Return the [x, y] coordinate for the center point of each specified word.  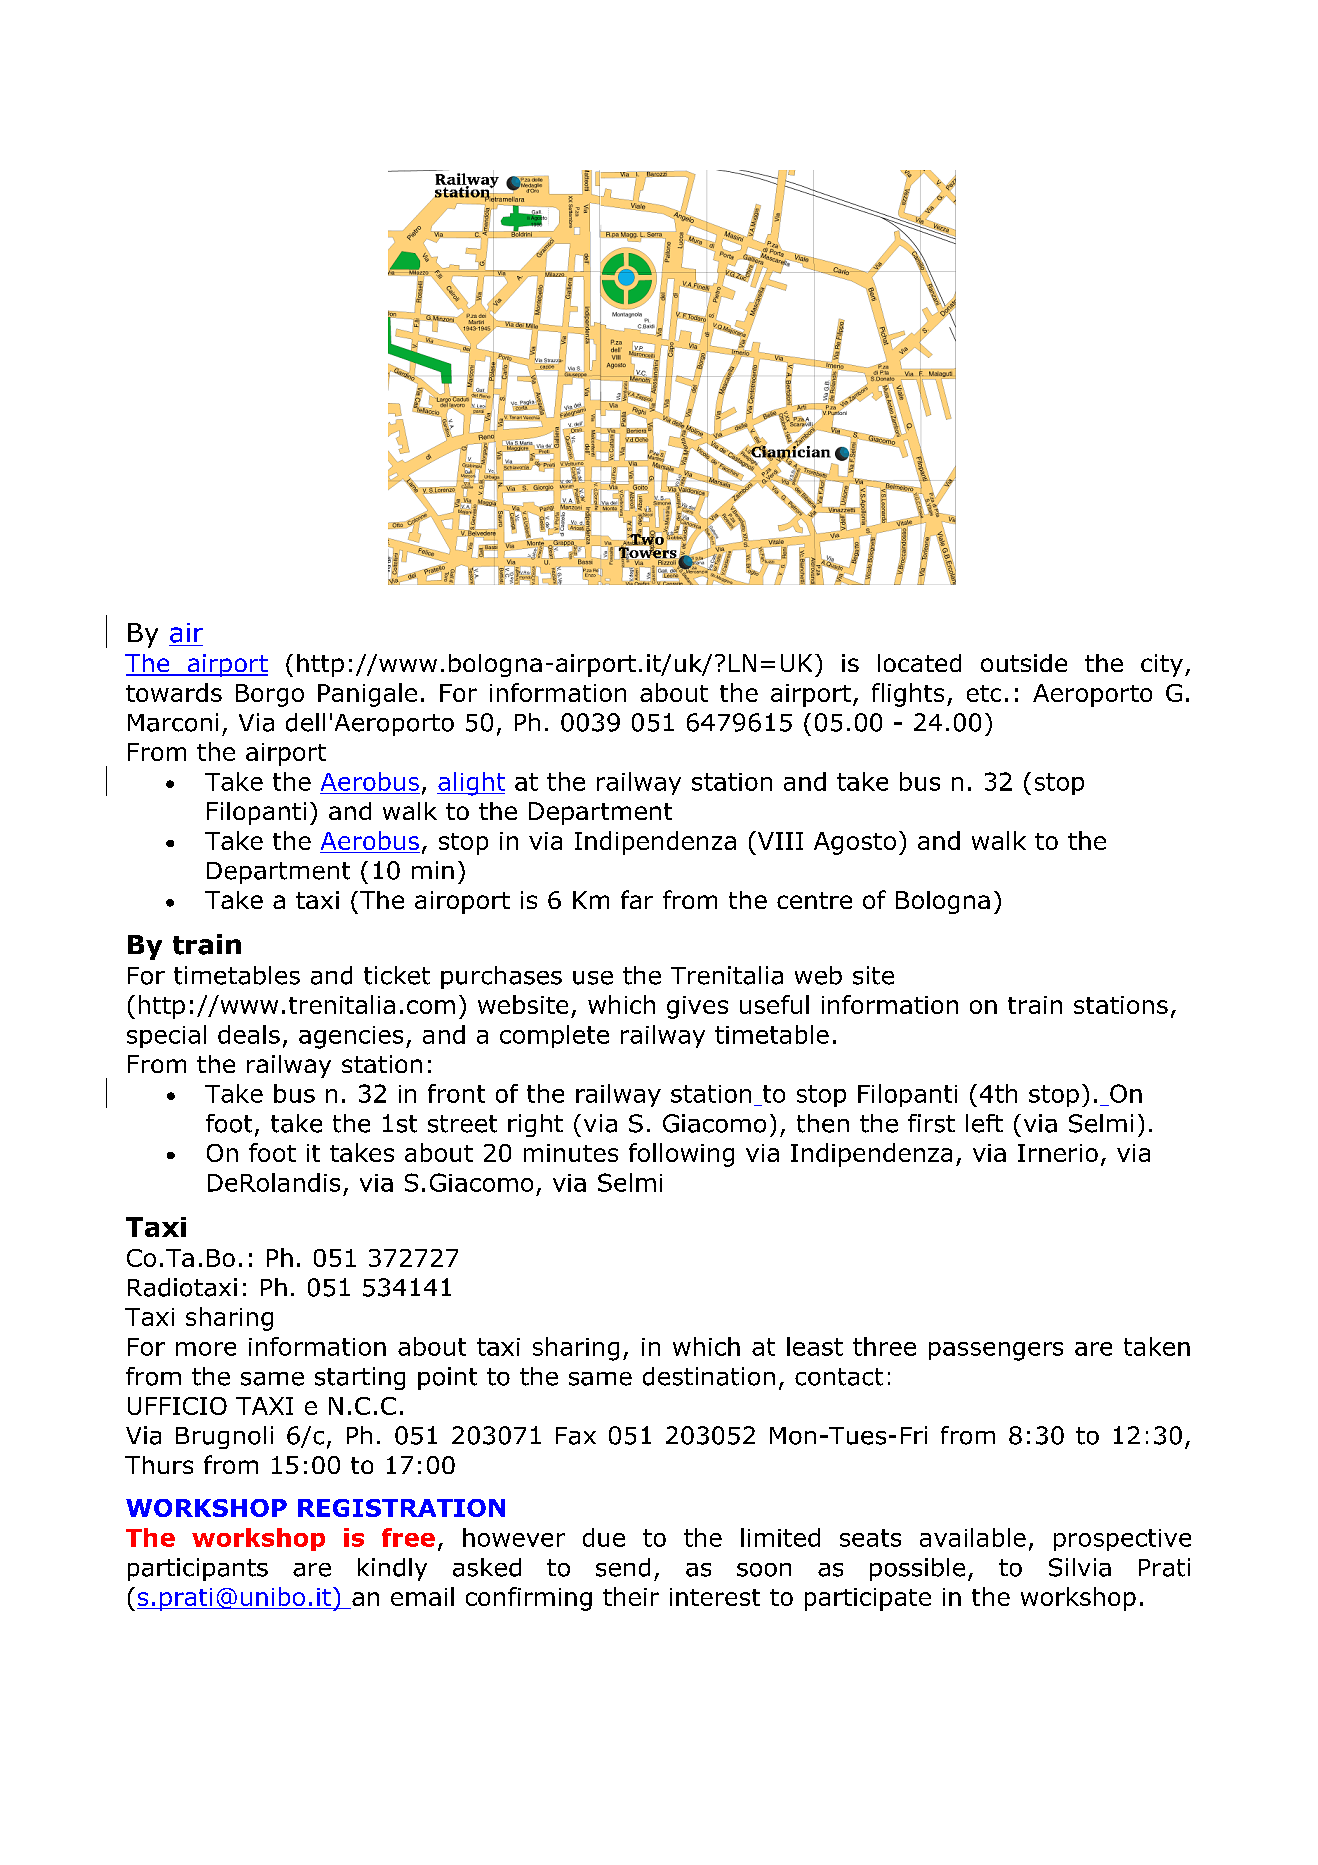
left [984, 1123]
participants [198, 1569]
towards [174, 692]
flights [908, 695]
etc [984, 693]
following [681, 1155]
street [462, 1124]
